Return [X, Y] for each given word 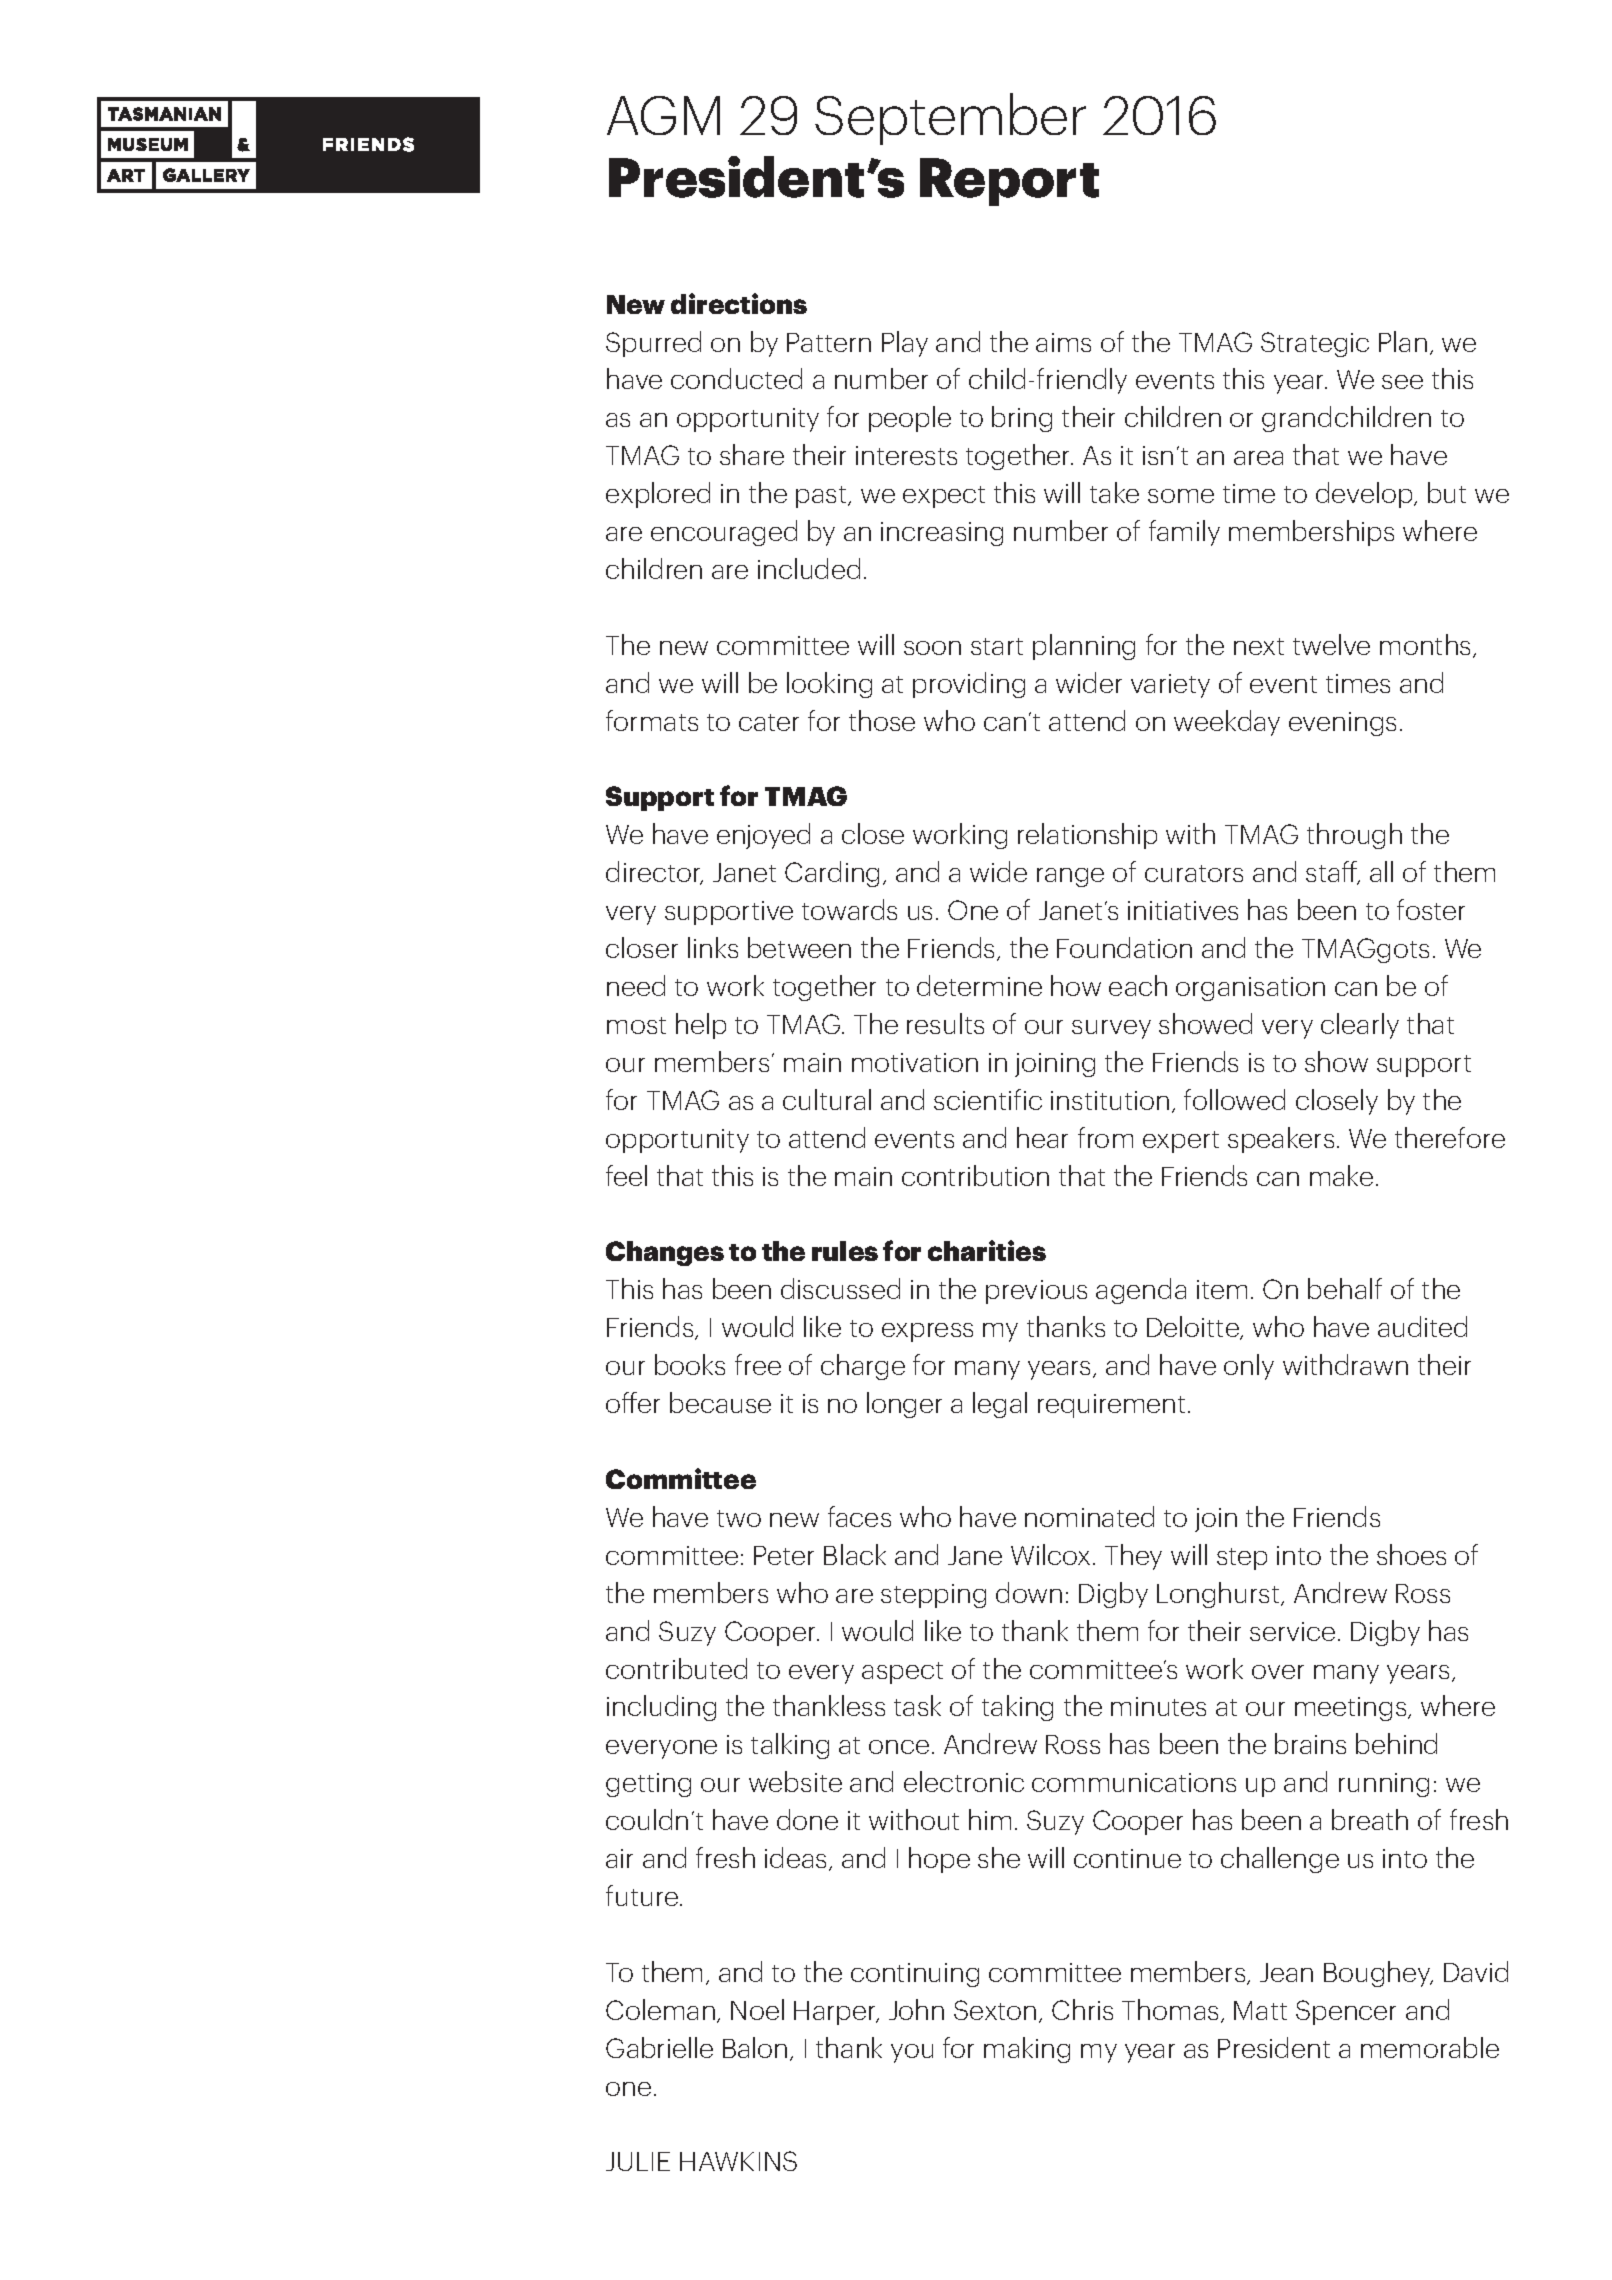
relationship [1087, 836]
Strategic [1315, 344]
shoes [1411, 1554]
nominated [1089, 1516]
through [1354, 836]
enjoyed [763, 836]
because [720, 1402]
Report [1009, 182]
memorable [1430, 2047]
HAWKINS [738, 2161]
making [1027, 2050]
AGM [663, 115]
